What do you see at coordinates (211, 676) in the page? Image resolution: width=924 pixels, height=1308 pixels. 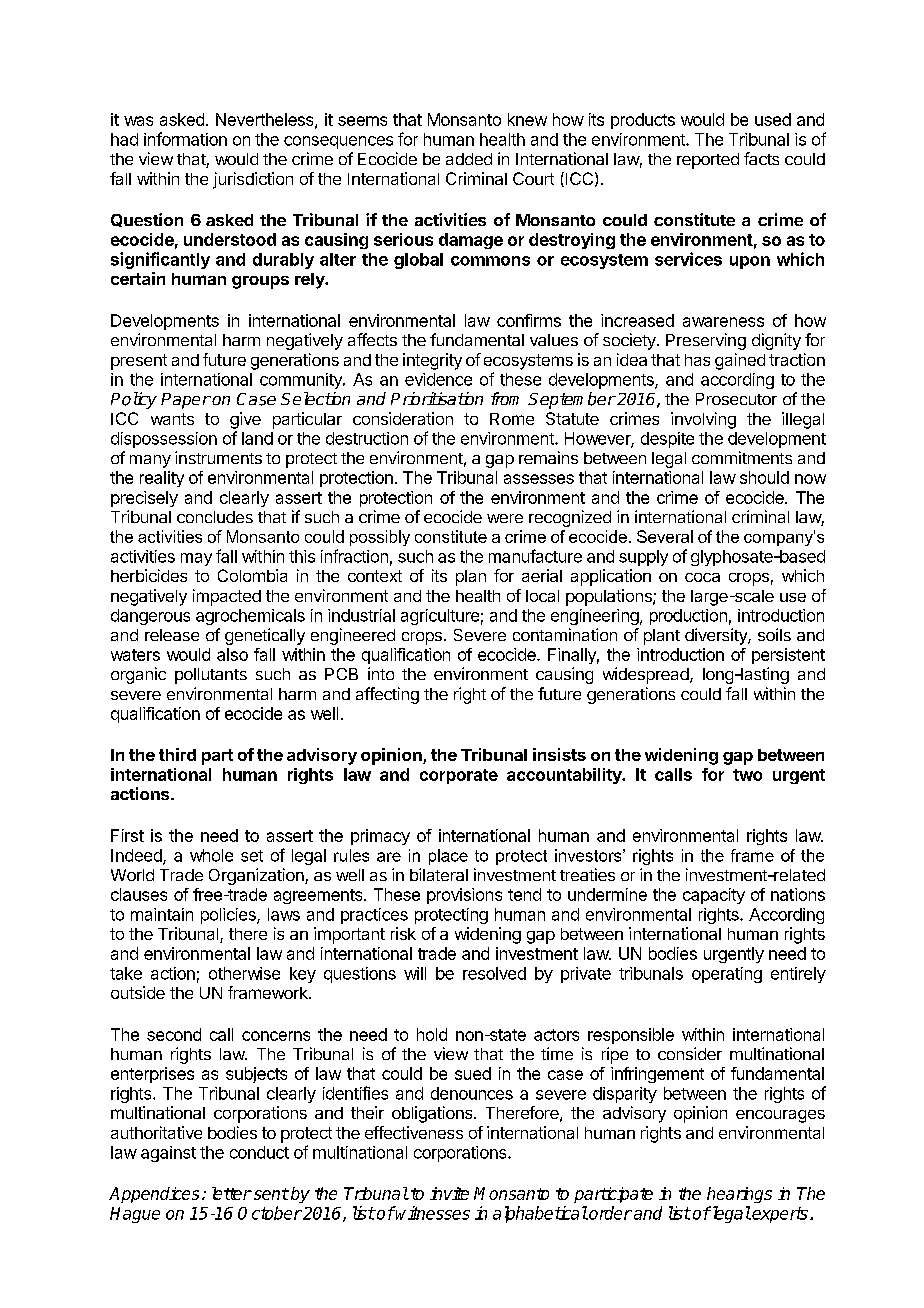 I see `pollutants` at bounding box center [211, 676].
